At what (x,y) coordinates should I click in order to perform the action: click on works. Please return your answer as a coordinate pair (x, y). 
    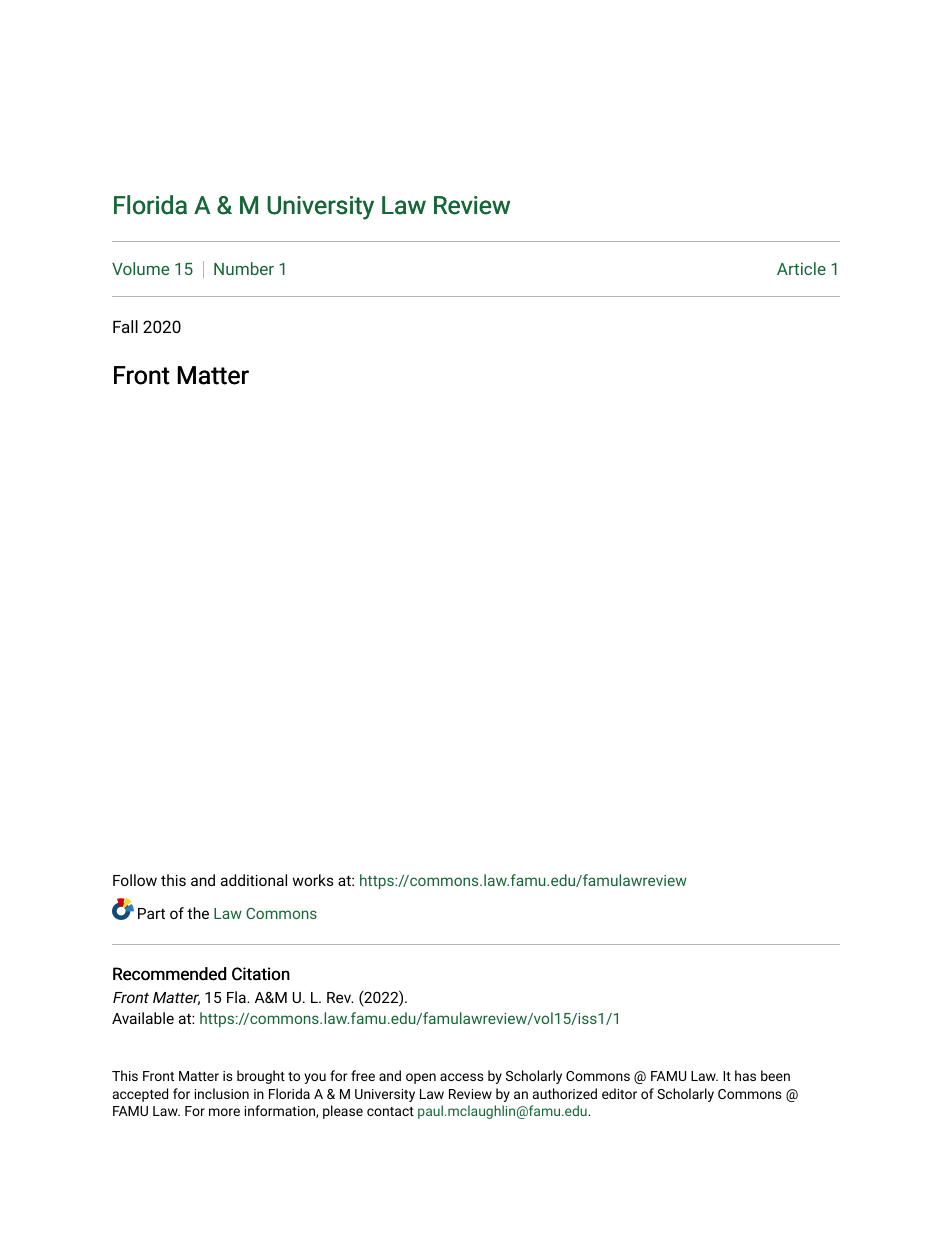
    Looking at the image, I should click on (313, 880).
